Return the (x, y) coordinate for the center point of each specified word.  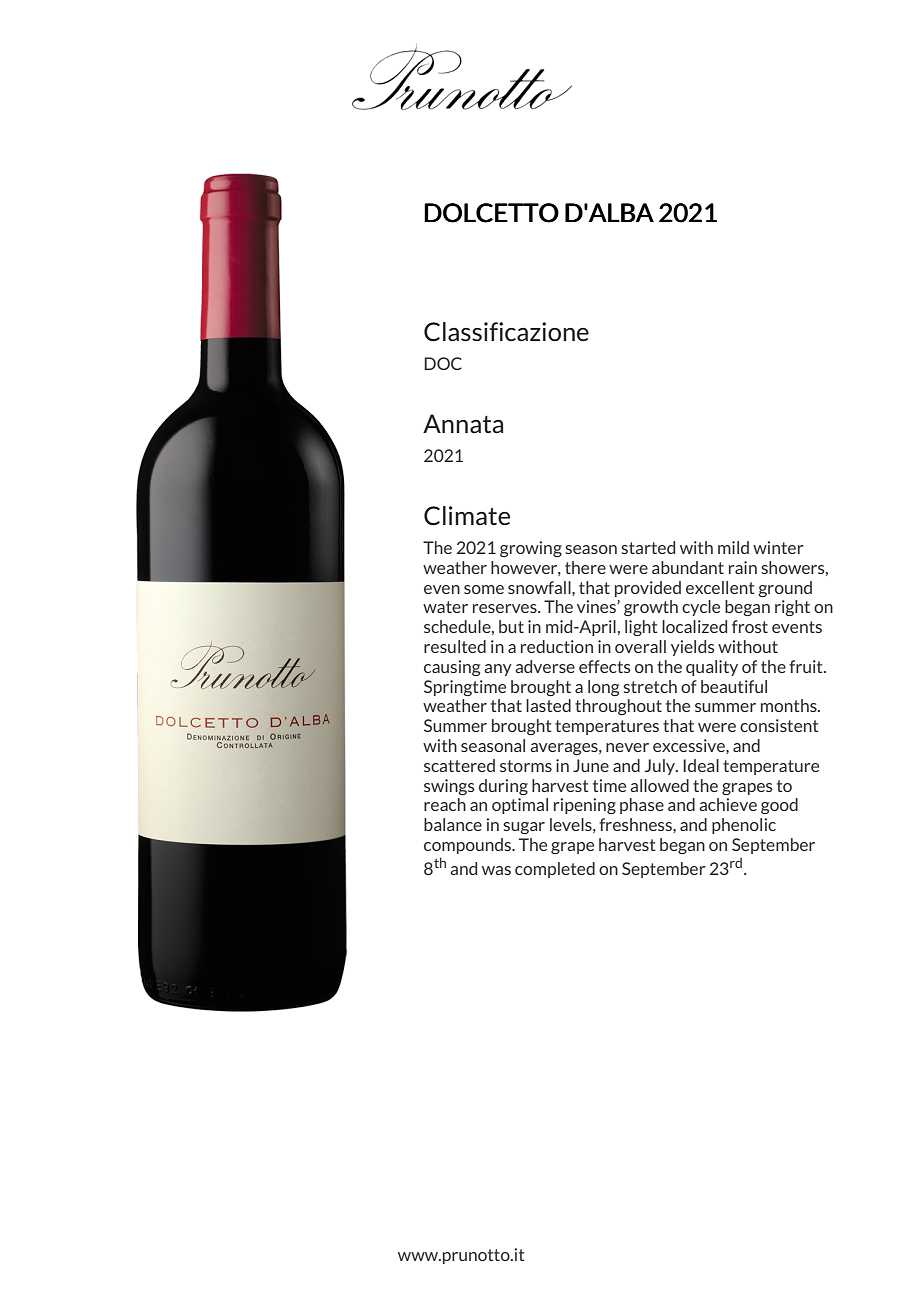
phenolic (744, 826)
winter (778, 547)
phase (642, 806)
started (648, 547)
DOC (443, 363)
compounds (469, 846)
